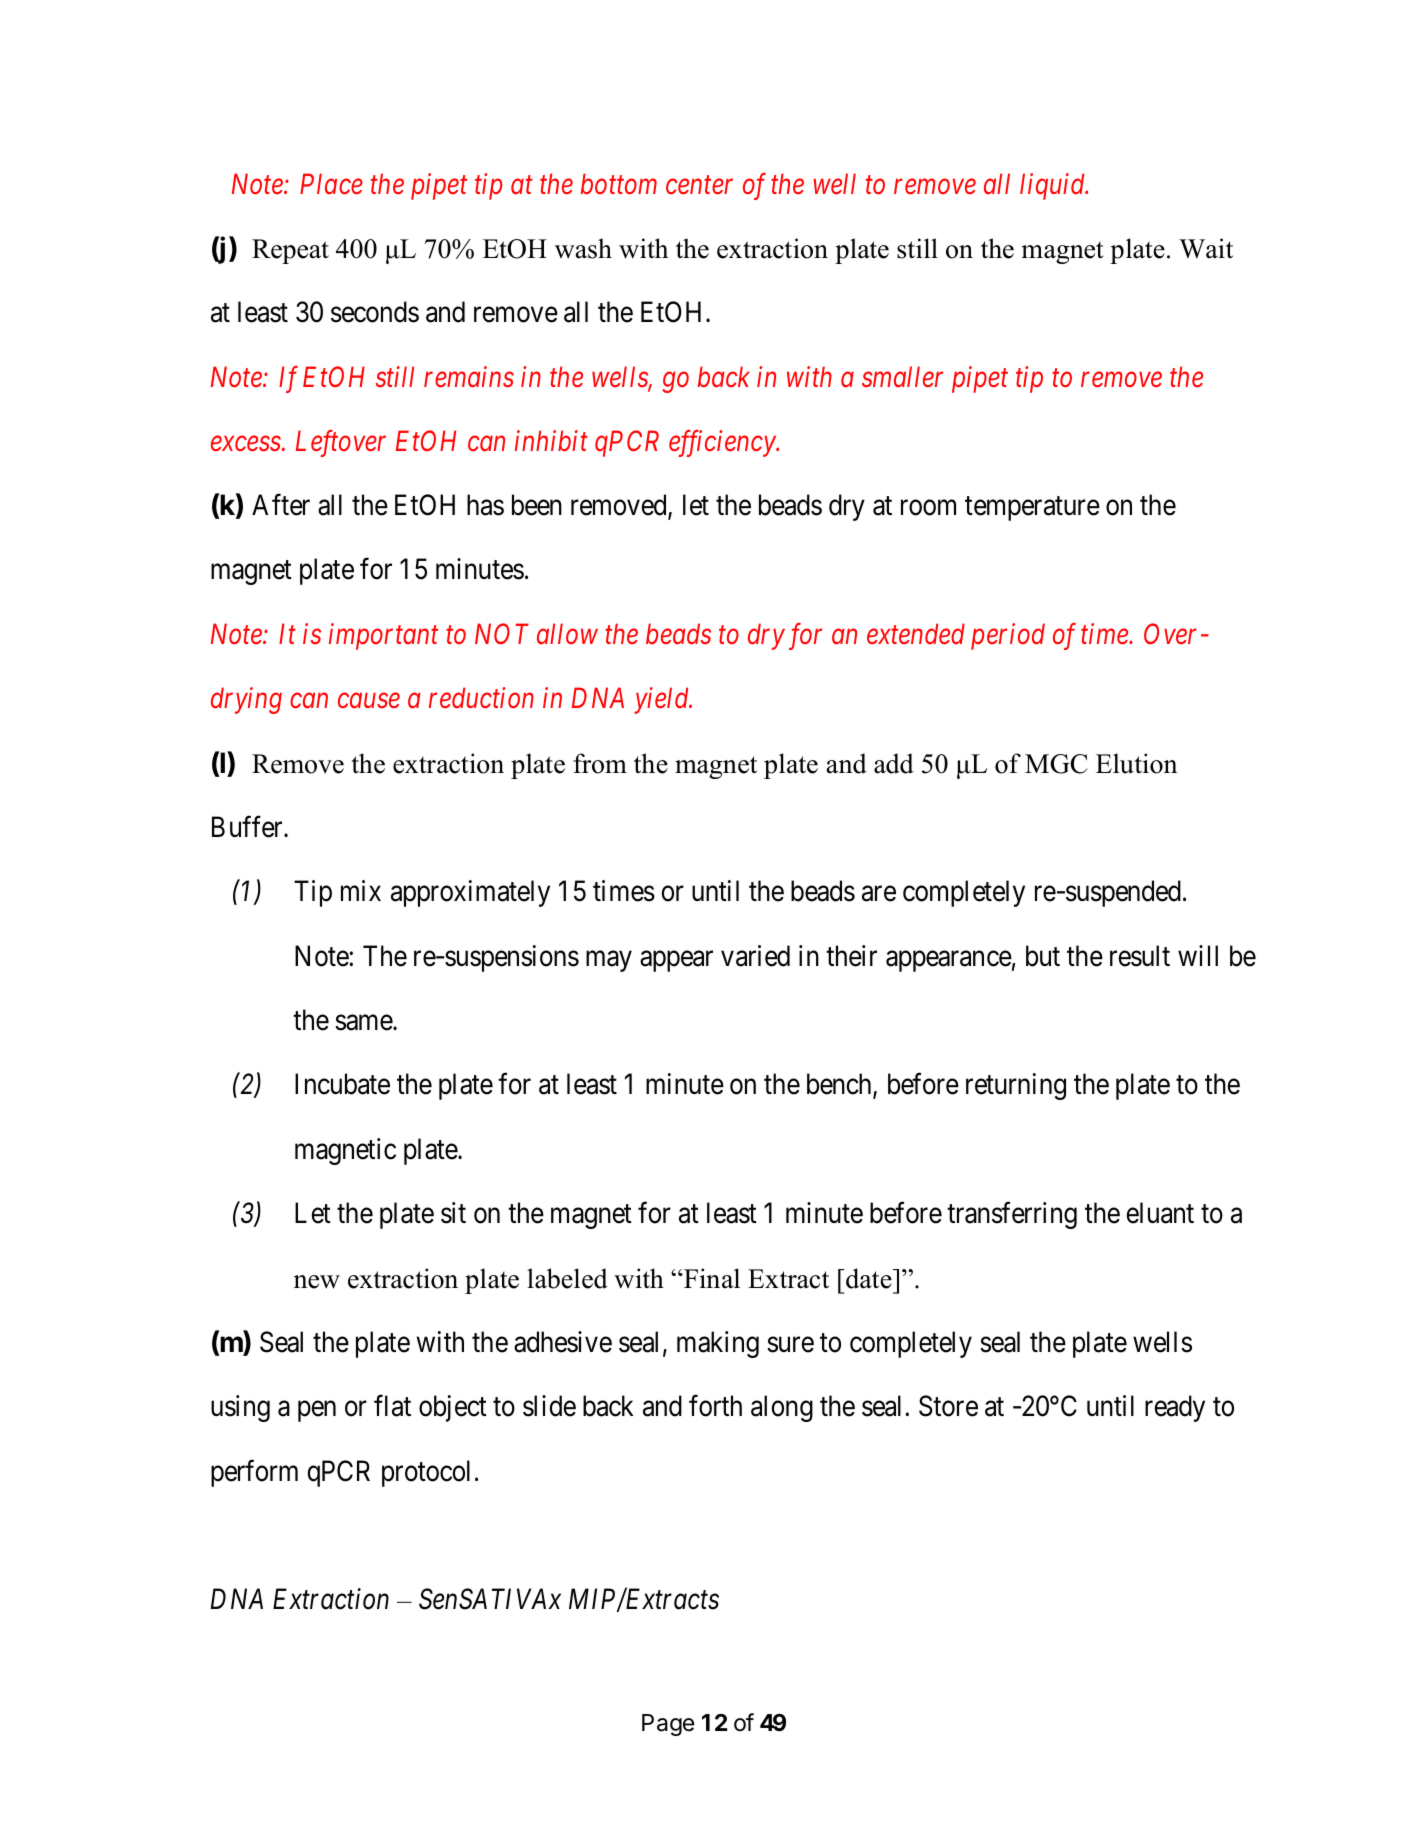  Describe the element at coordinates (361, 890) in the document. I see `mix` at that location.
